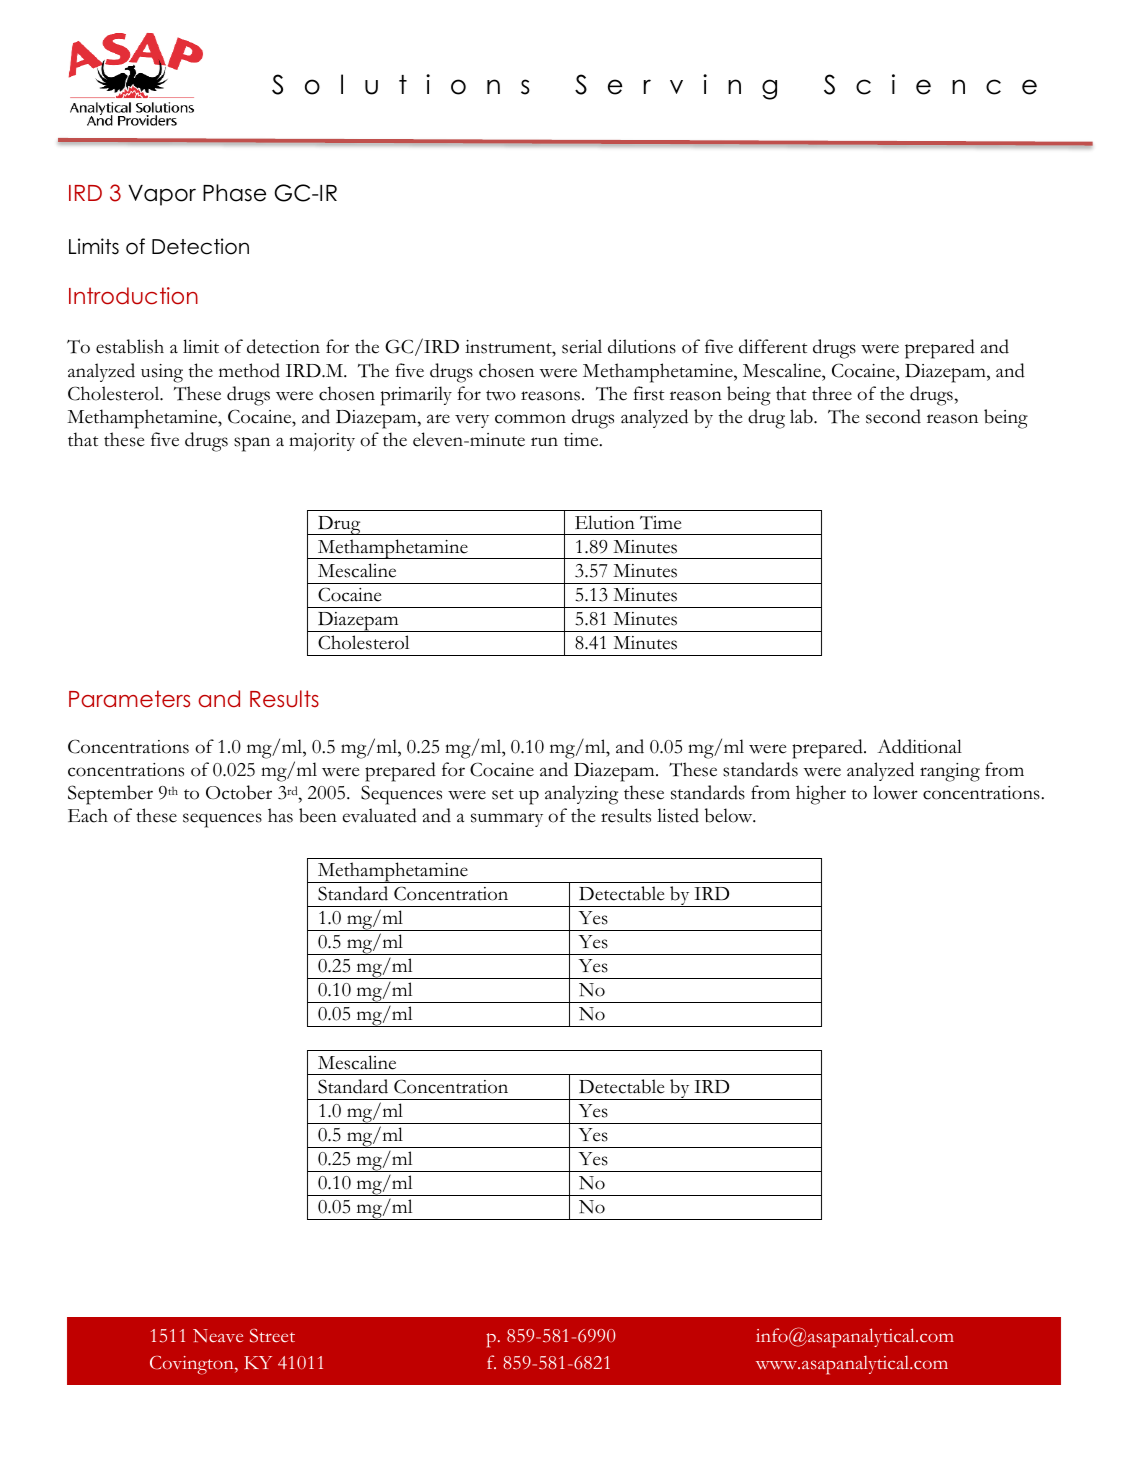 The image size is (1146, 1483). I want to click on Street, so click(272, 1335).
